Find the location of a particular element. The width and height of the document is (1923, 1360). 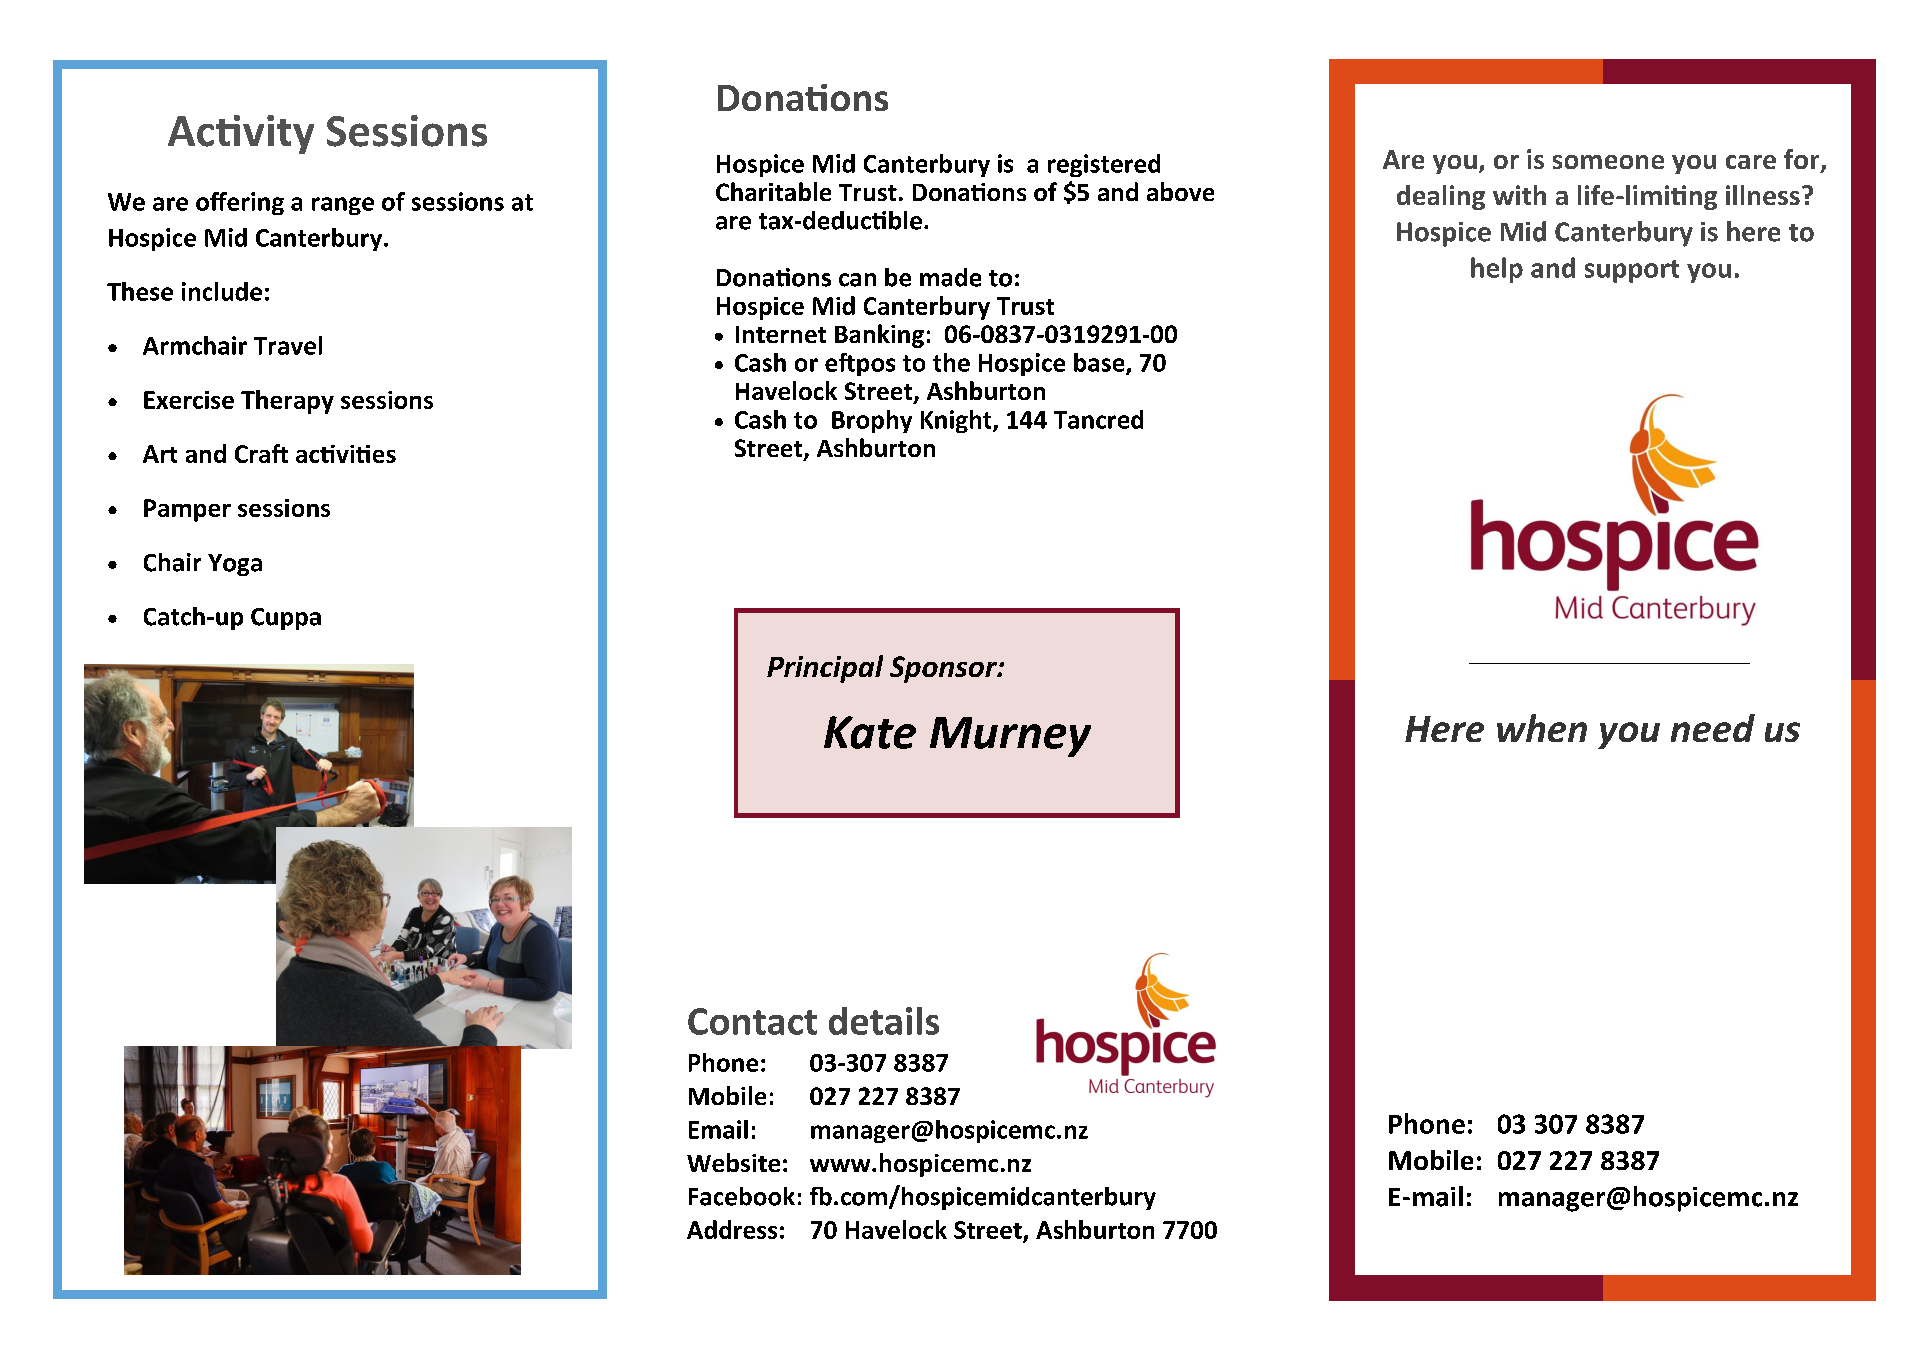

when is located at coordinates (1542, 728).
